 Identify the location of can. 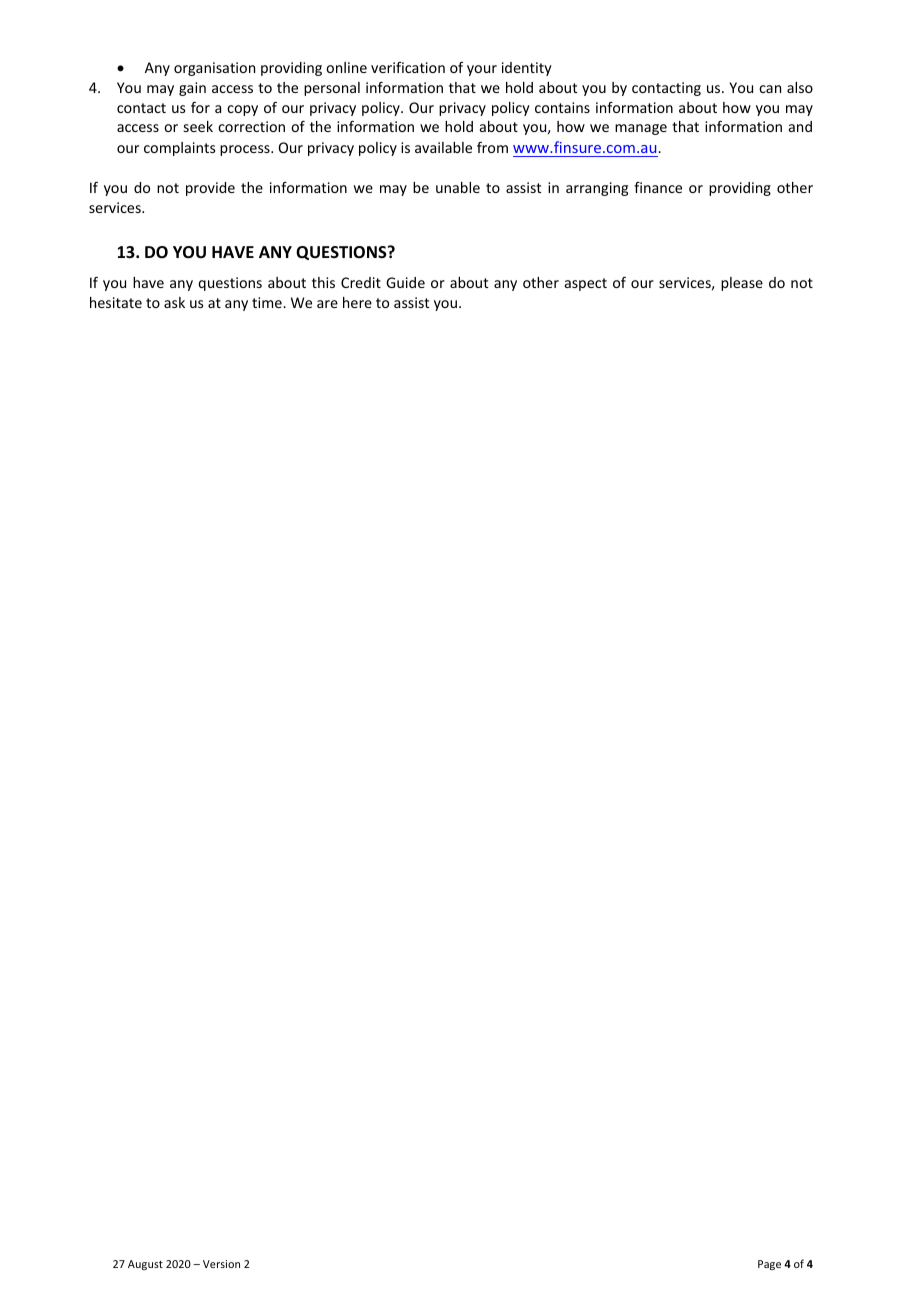
(770, 89).
